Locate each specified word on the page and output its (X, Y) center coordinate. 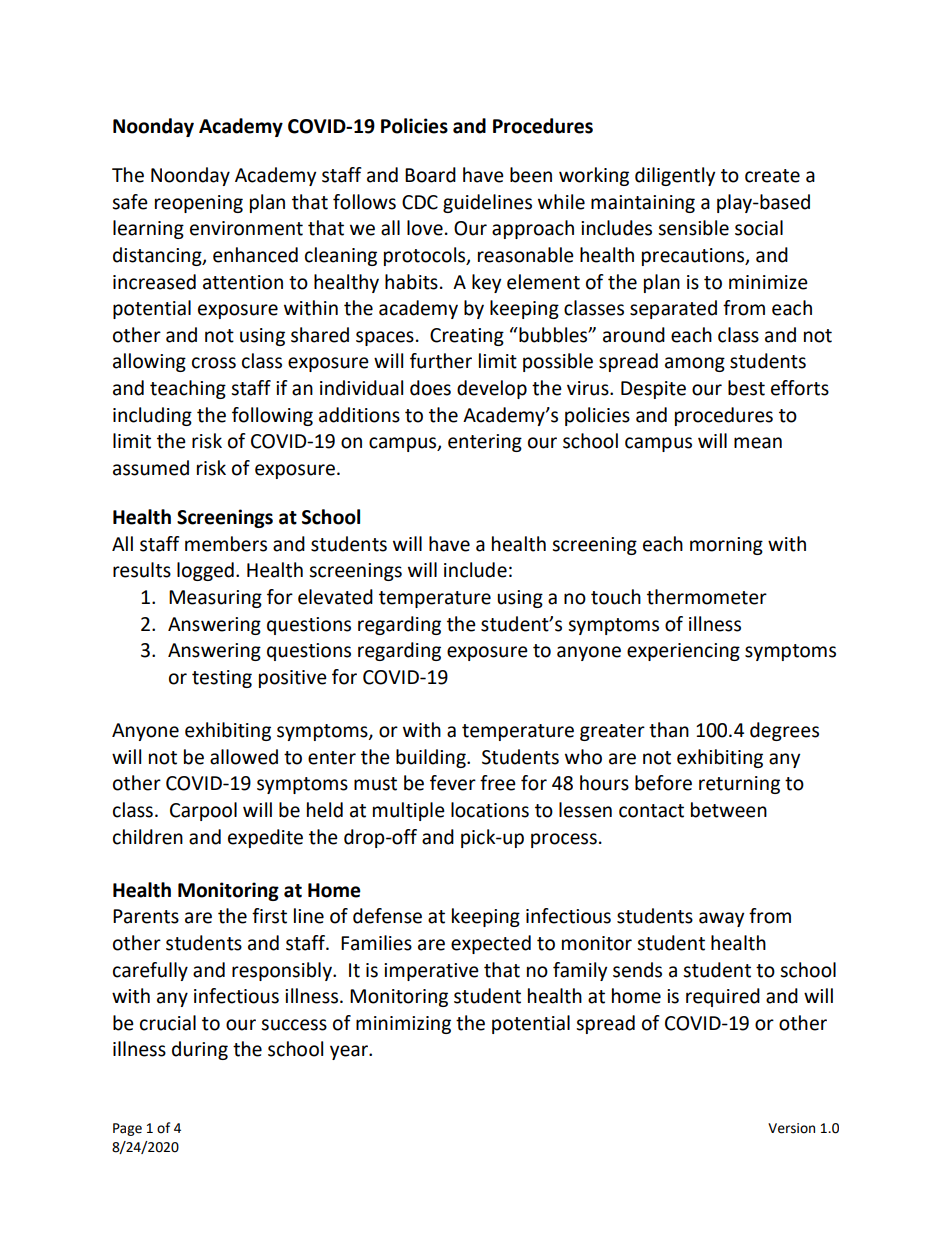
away (721, 919)
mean (758, 443)
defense (387, 916)
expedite (265, 838)
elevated (335, 597)
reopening (199, 204)
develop (492, 389)
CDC (420, 202)
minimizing (403, 1025)
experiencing (683, 652)
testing (222, 679)
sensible (693, 228)
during (200, 1050)
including (152, 416)
